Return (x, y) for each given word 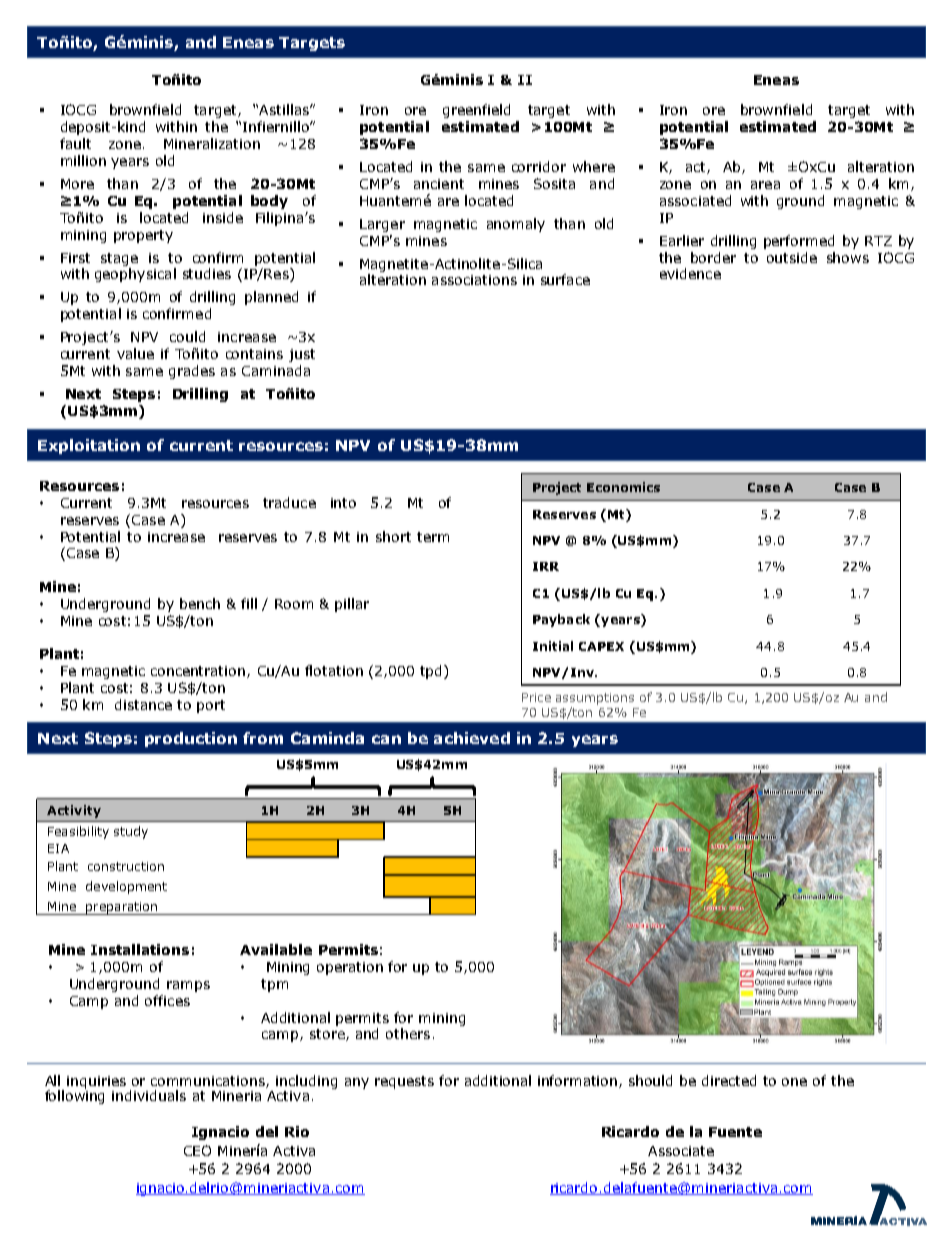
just (302, 355)
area (765, 185)
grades (192, 372)
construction (126, 866)
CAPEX (601, 646)
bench (200, 603)
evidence (690, 273)
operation (350, 968)
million (83, 160)
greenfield (476, 111)
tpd (430, 672)
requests (404, 1082)
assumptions (595, 699)
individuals (149, 1095)
